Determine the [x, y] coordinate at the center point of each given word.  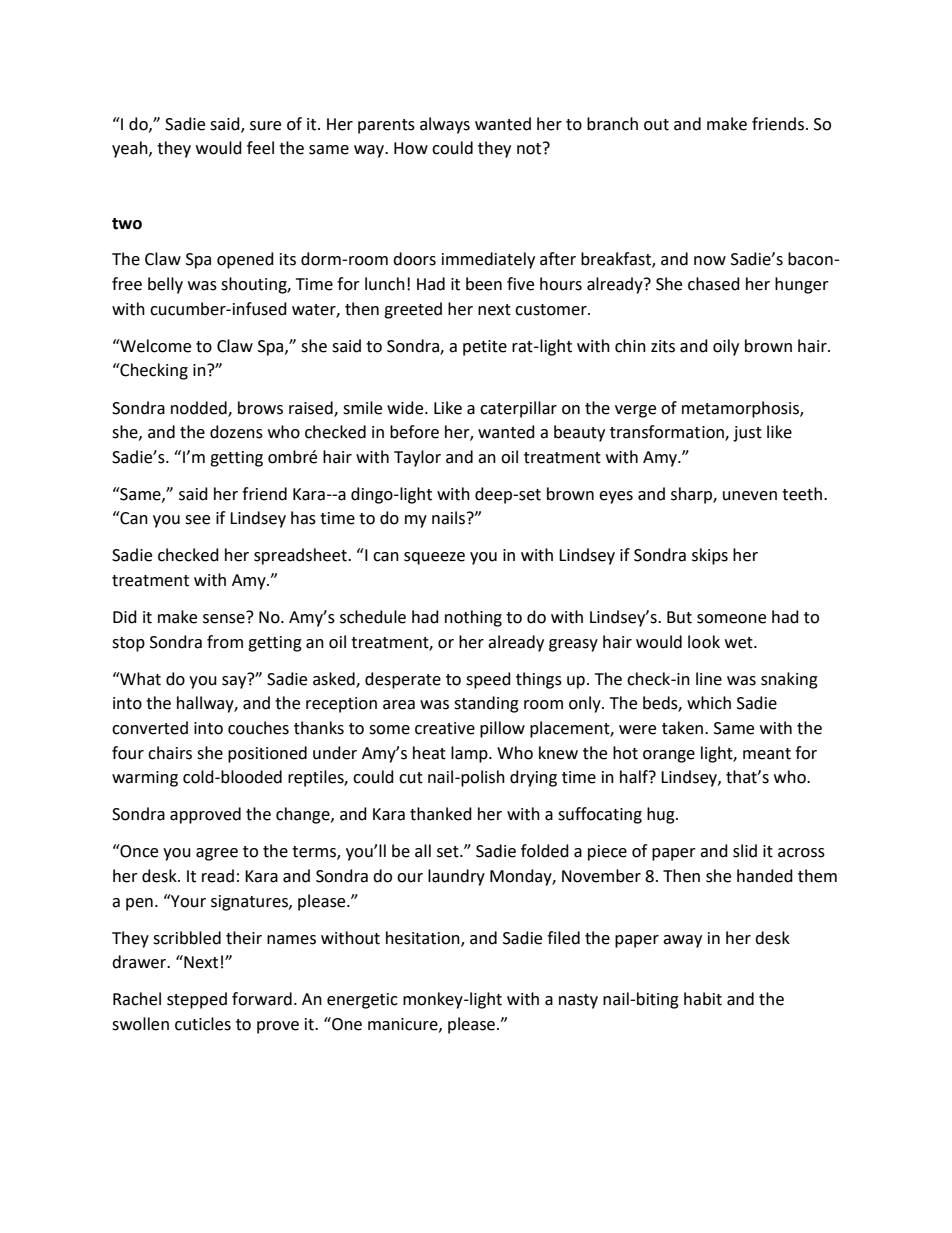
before [414, 432]
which [709, 703]
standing [486, 704]
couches [258, 728]
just [747, 434]
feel [260, 148]
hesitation [424, 938]
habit [703, 999]
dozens [236, 432]
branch [612, 124]
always [445, 125]
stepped [197, 1000]
